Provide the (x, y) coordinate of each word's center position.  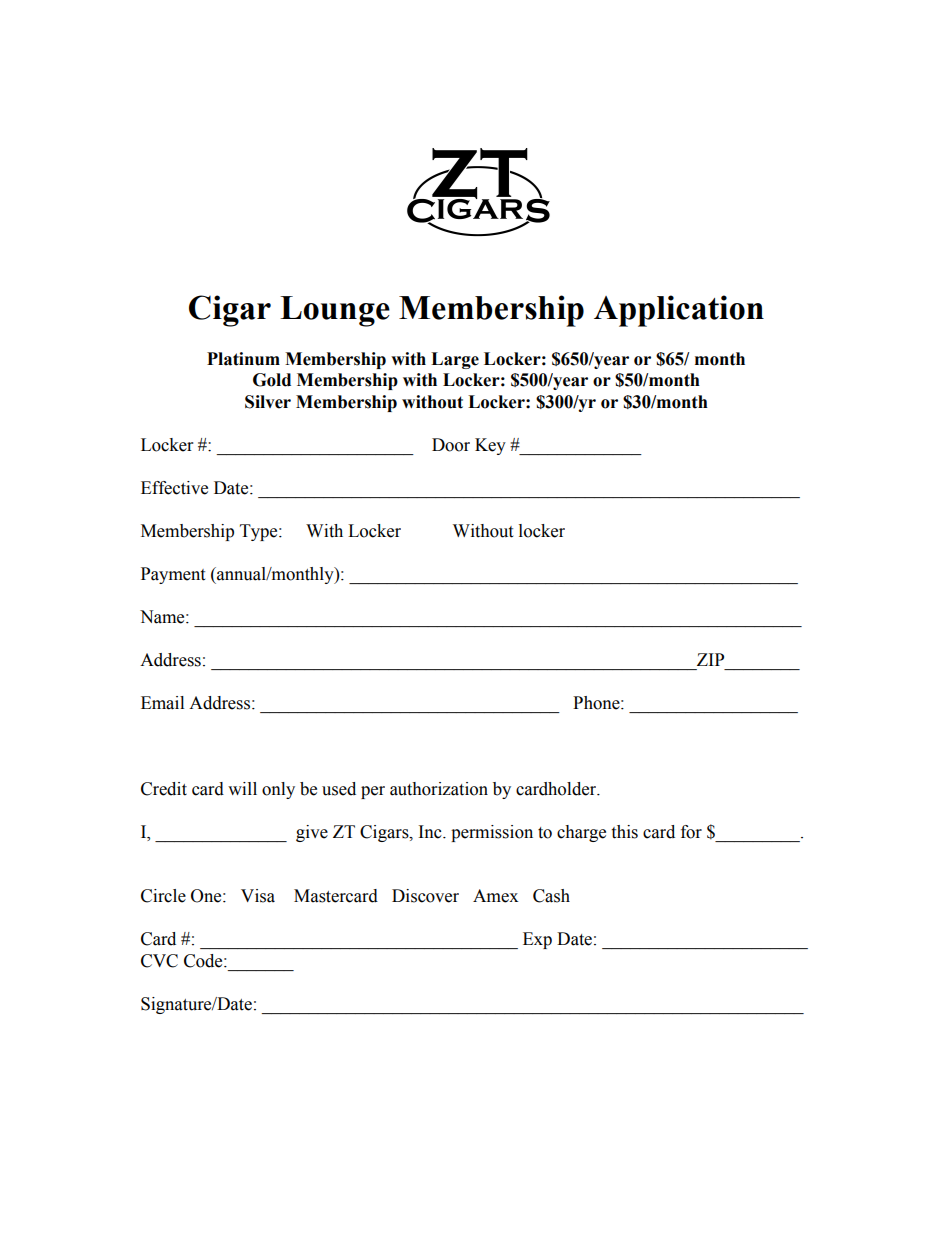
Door (451, 445)
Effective (174, 488)
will (242, 788)
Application (679, 311)
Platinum (243, 359)
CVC (159, 961)
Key (490, 446)
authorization (439, 789)
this (624, 832)
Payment (173, 575)
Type (260, 532)
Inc (431, 832)
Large (455, 360)
